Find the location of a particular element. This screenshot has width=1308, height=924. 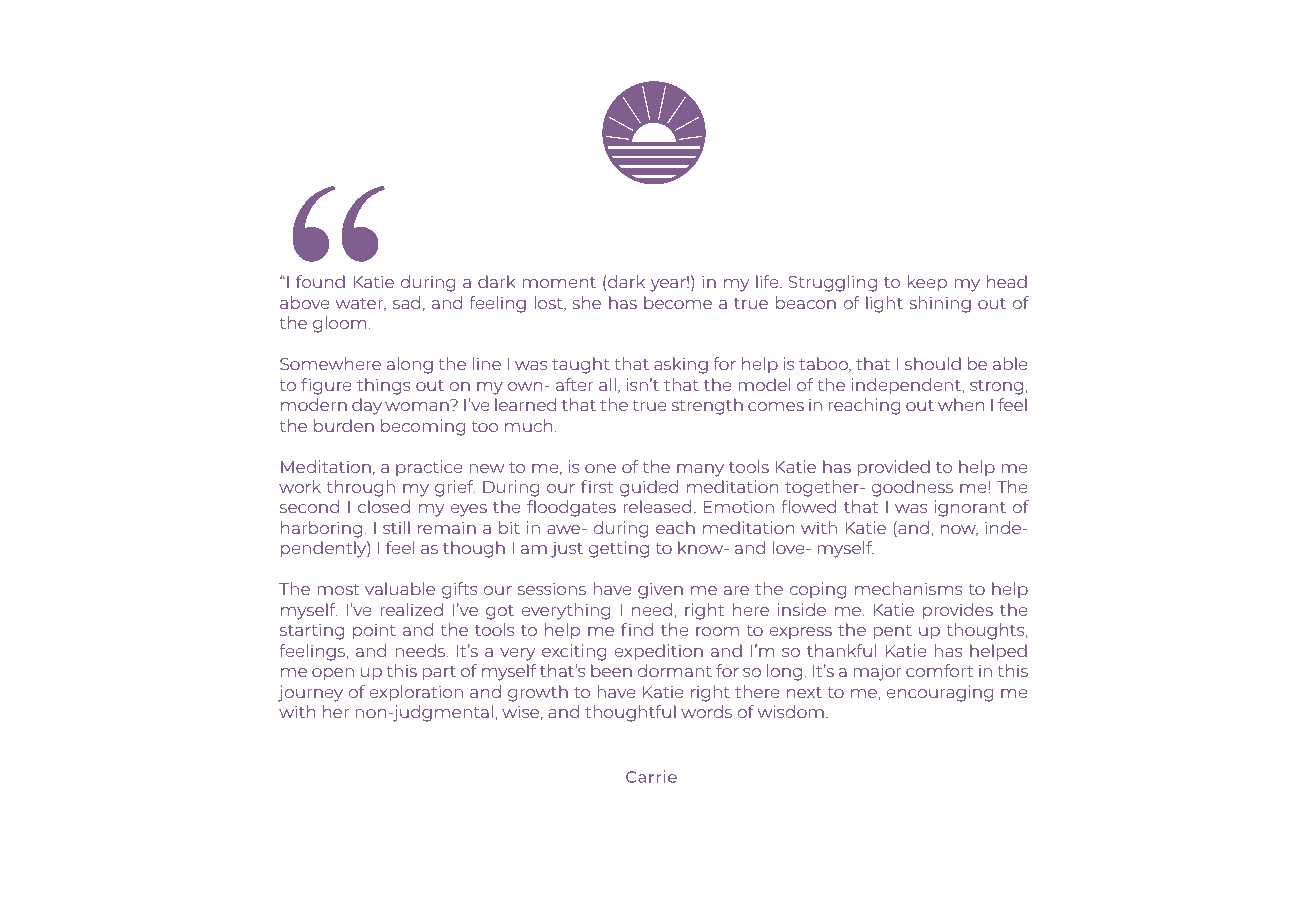

sad is located at coordinates (406, 302).
